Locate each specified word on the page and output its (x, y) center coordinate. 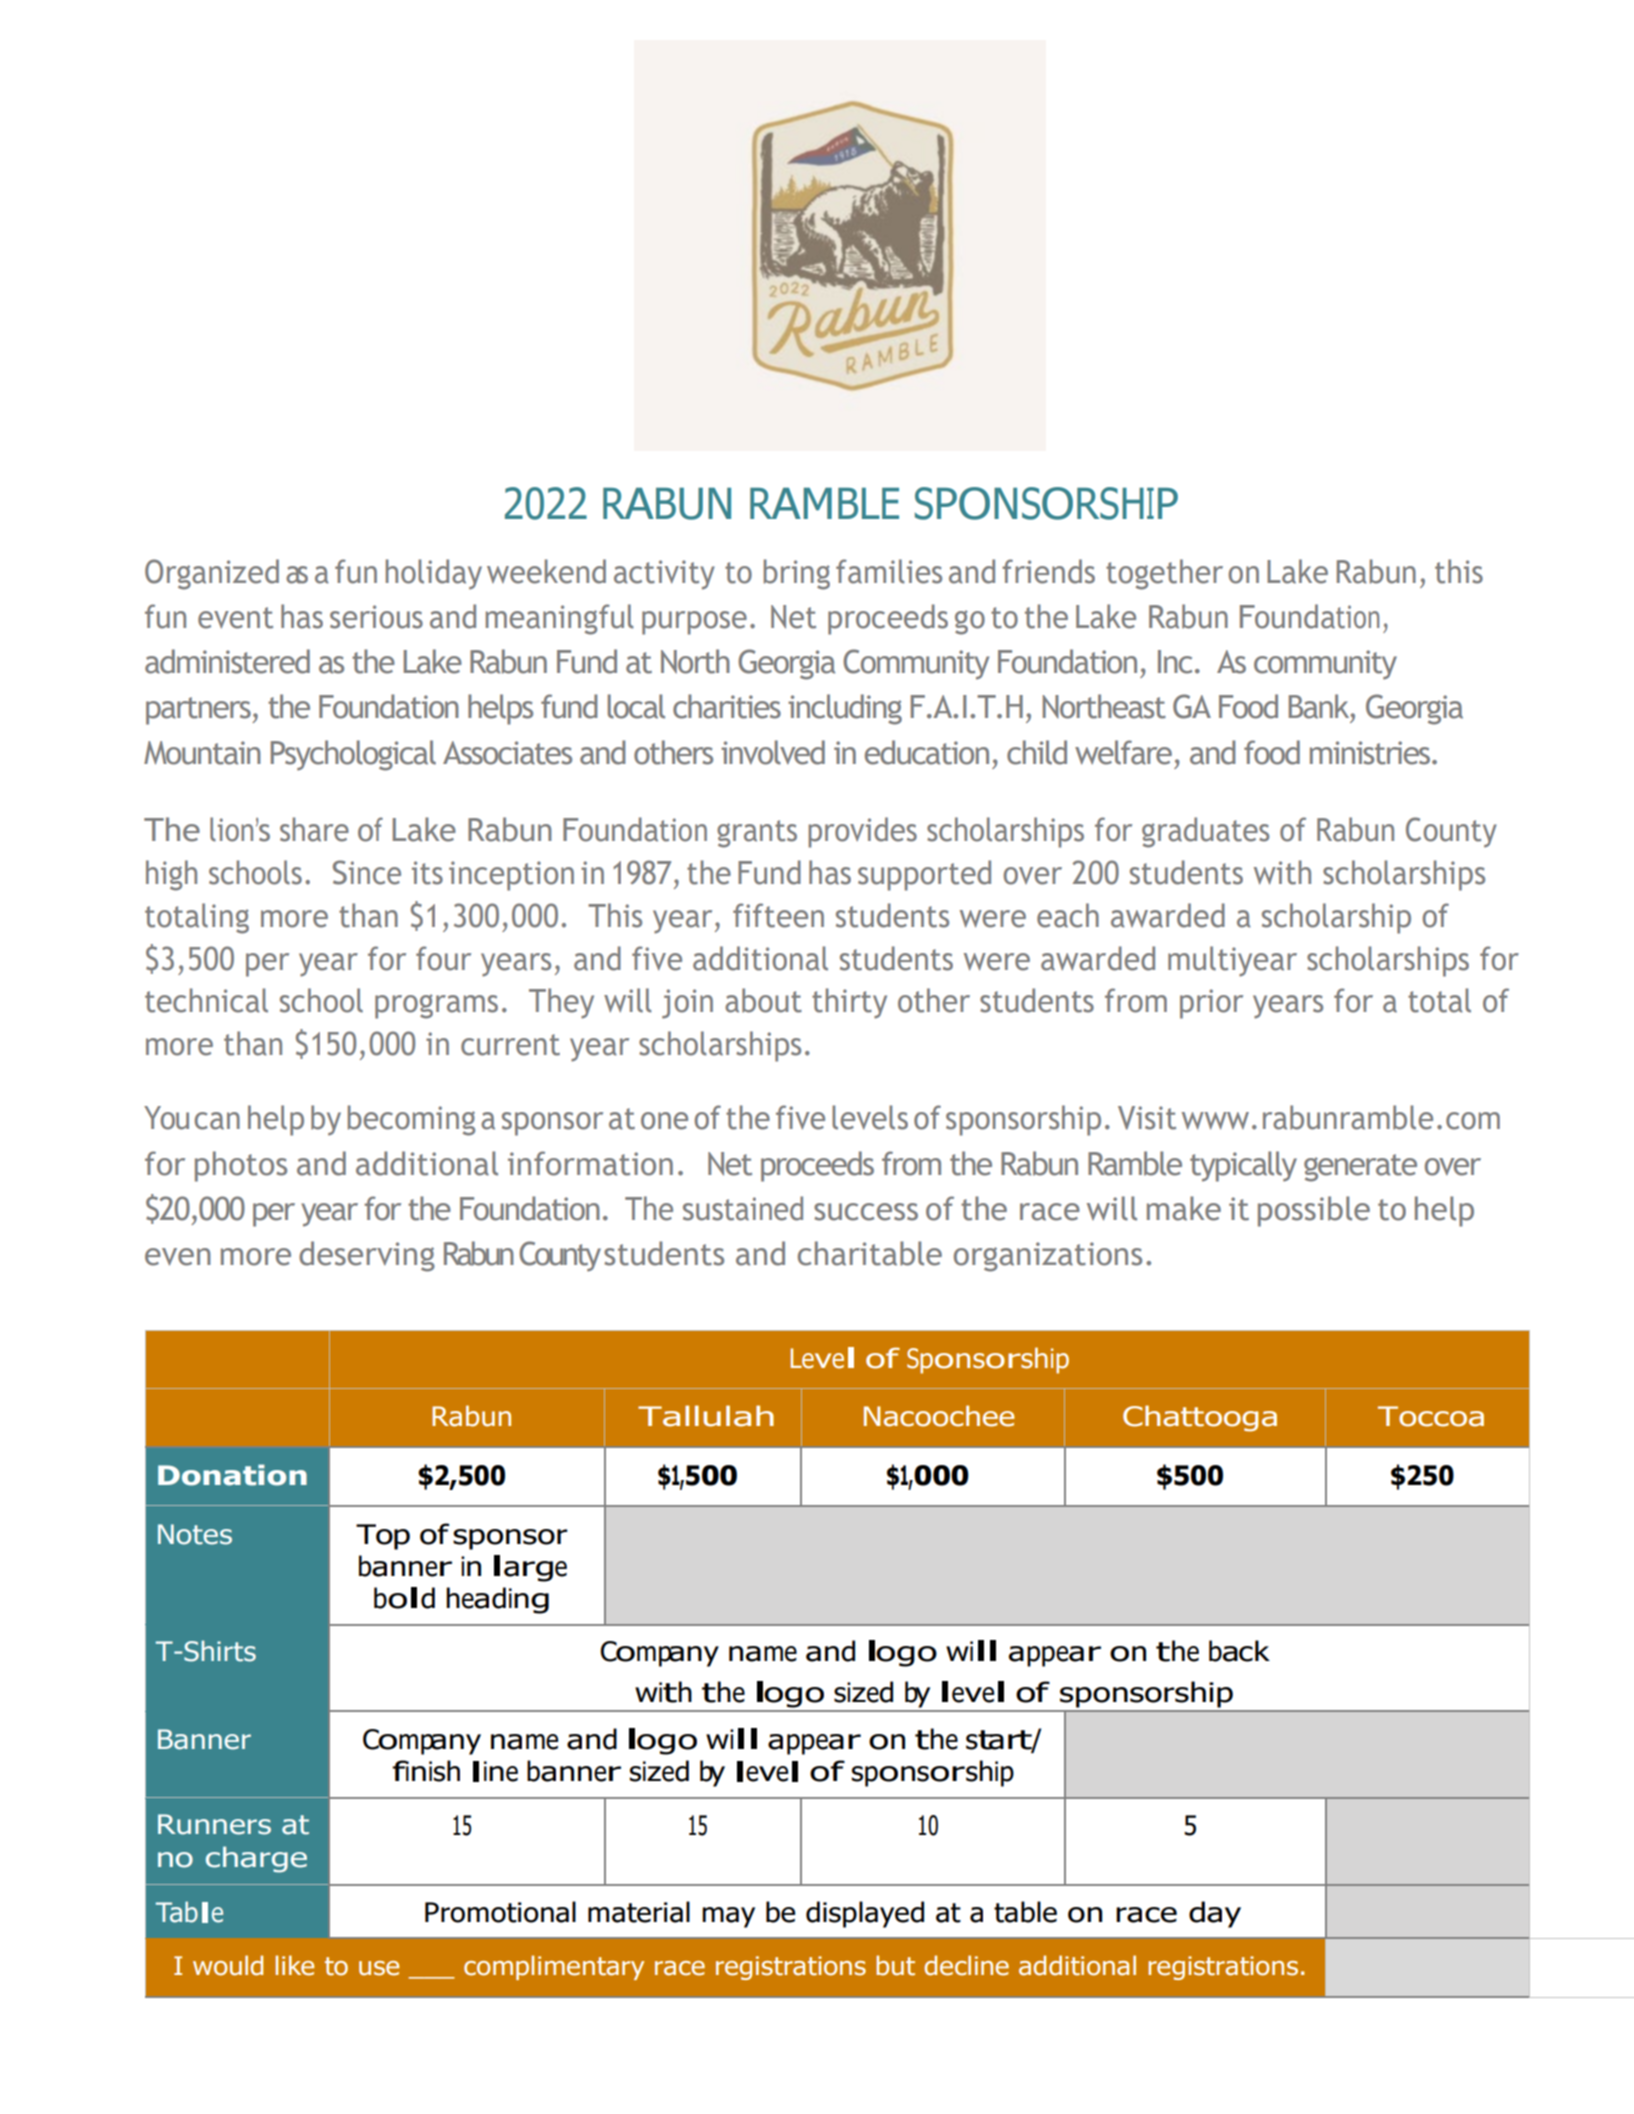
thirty (849, 1003)
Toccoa (1431, 1416)
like (294, 1965)
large (530, 1568)
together (1164, 574)
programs (436, 1006)
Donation (232, 1475)
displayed (865, 1914)
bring (797, 574)
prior (1211, 1004)
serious (376, 617)
